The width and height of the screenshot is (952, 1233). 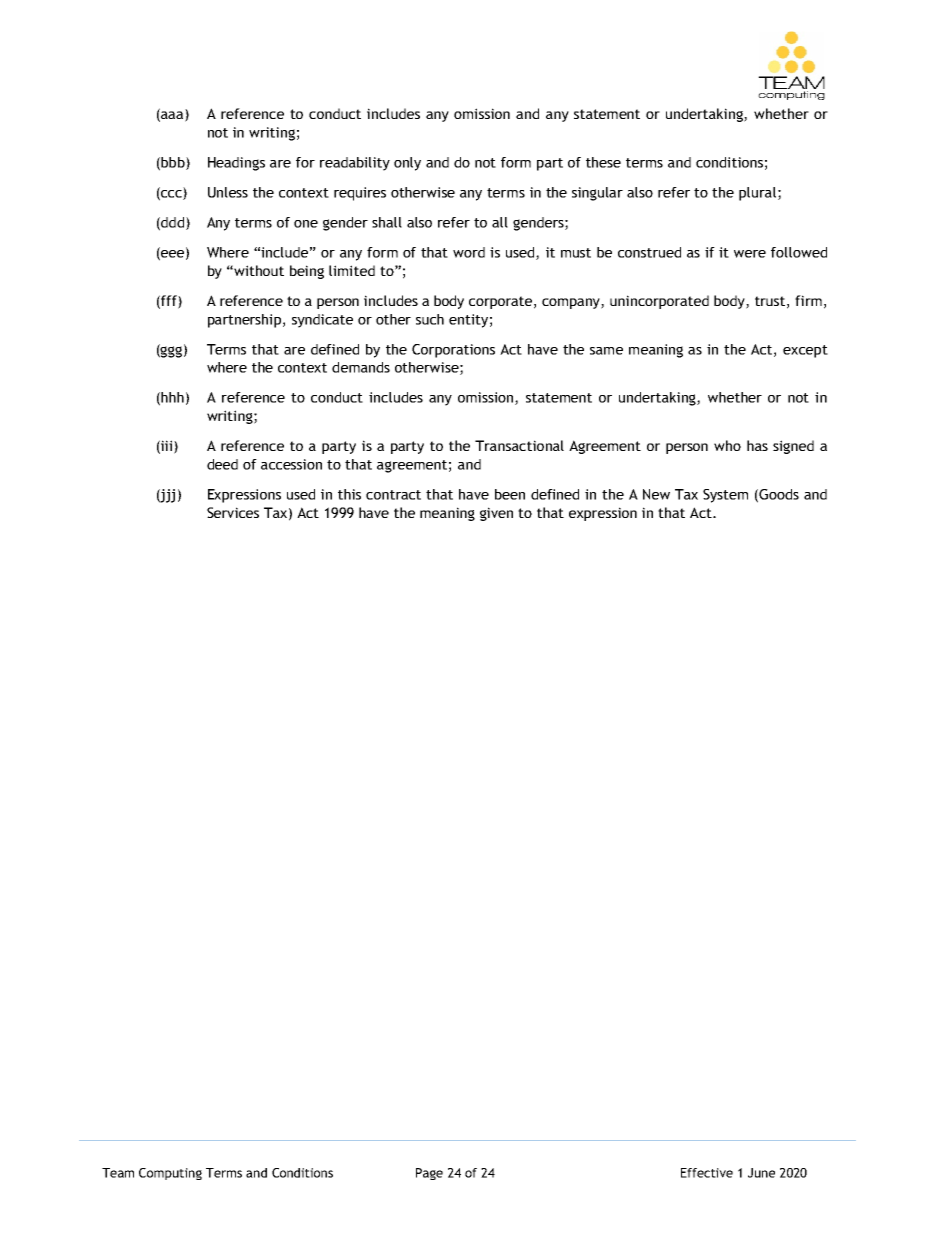 What do you see at coordinates (519, 445) in the screenshot?
I see `Transactional` at bounding box center [519, 445].
